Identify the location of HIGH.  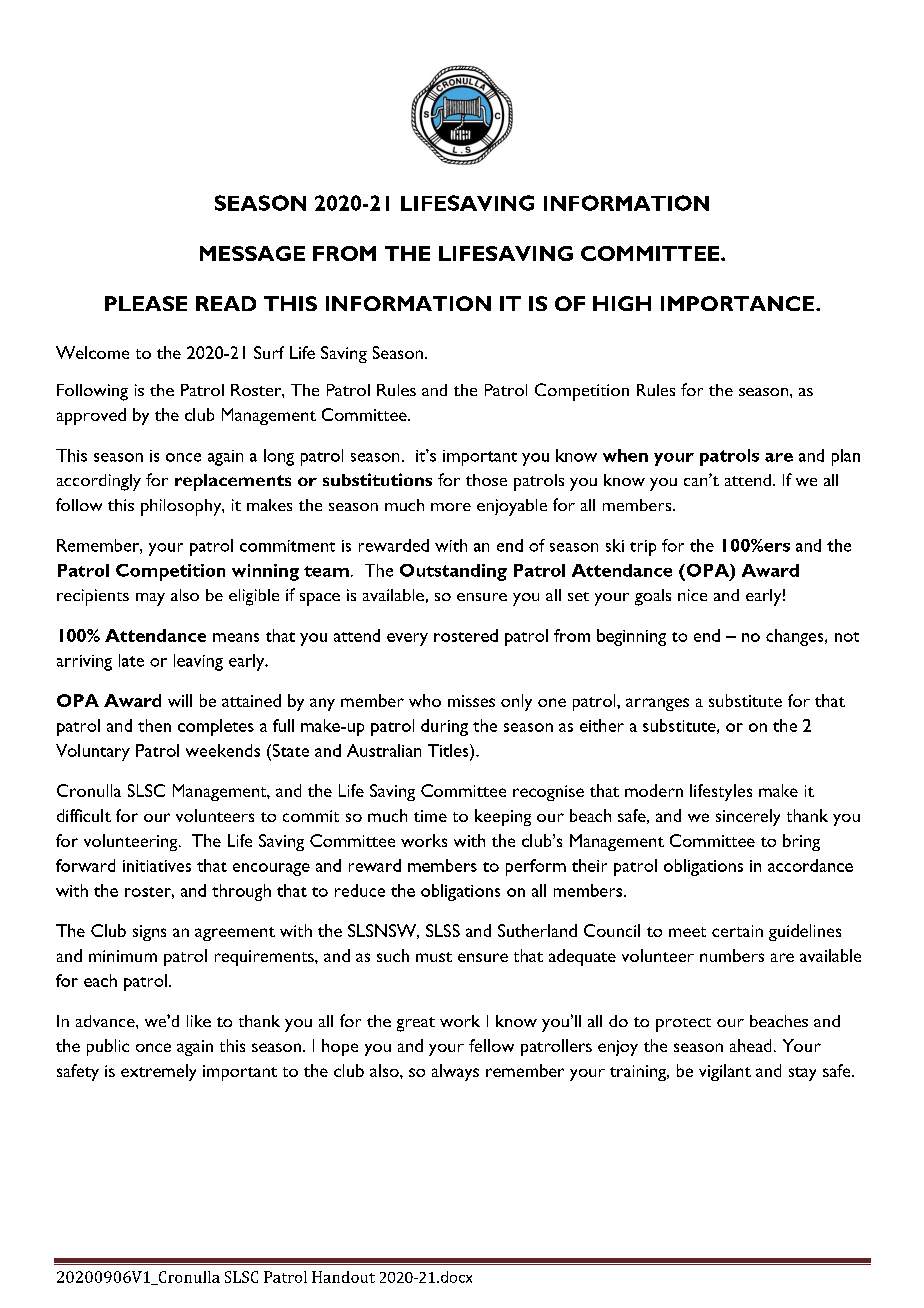
(622, 303).
